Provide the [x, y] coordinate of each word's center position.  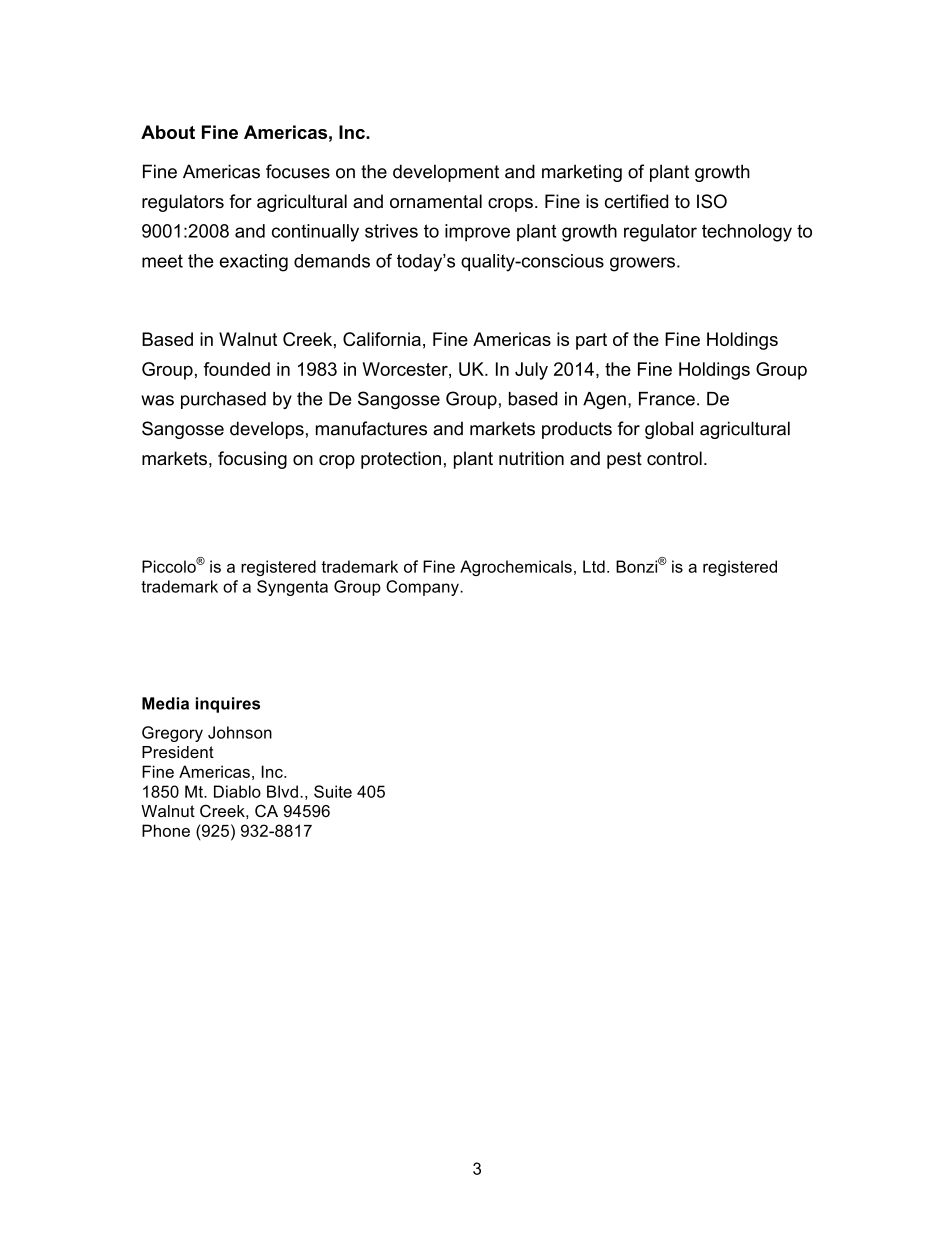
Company [423, 588]
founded [236, 369]
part [591, 341]
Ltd [594, 566]
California [382, 339]
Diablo [237, 791]
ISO [712, 201]
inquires [228, 705]
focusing [252, 460]
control [674, 458]
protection [401, 460]
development [446, 173]
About [168, 132]
